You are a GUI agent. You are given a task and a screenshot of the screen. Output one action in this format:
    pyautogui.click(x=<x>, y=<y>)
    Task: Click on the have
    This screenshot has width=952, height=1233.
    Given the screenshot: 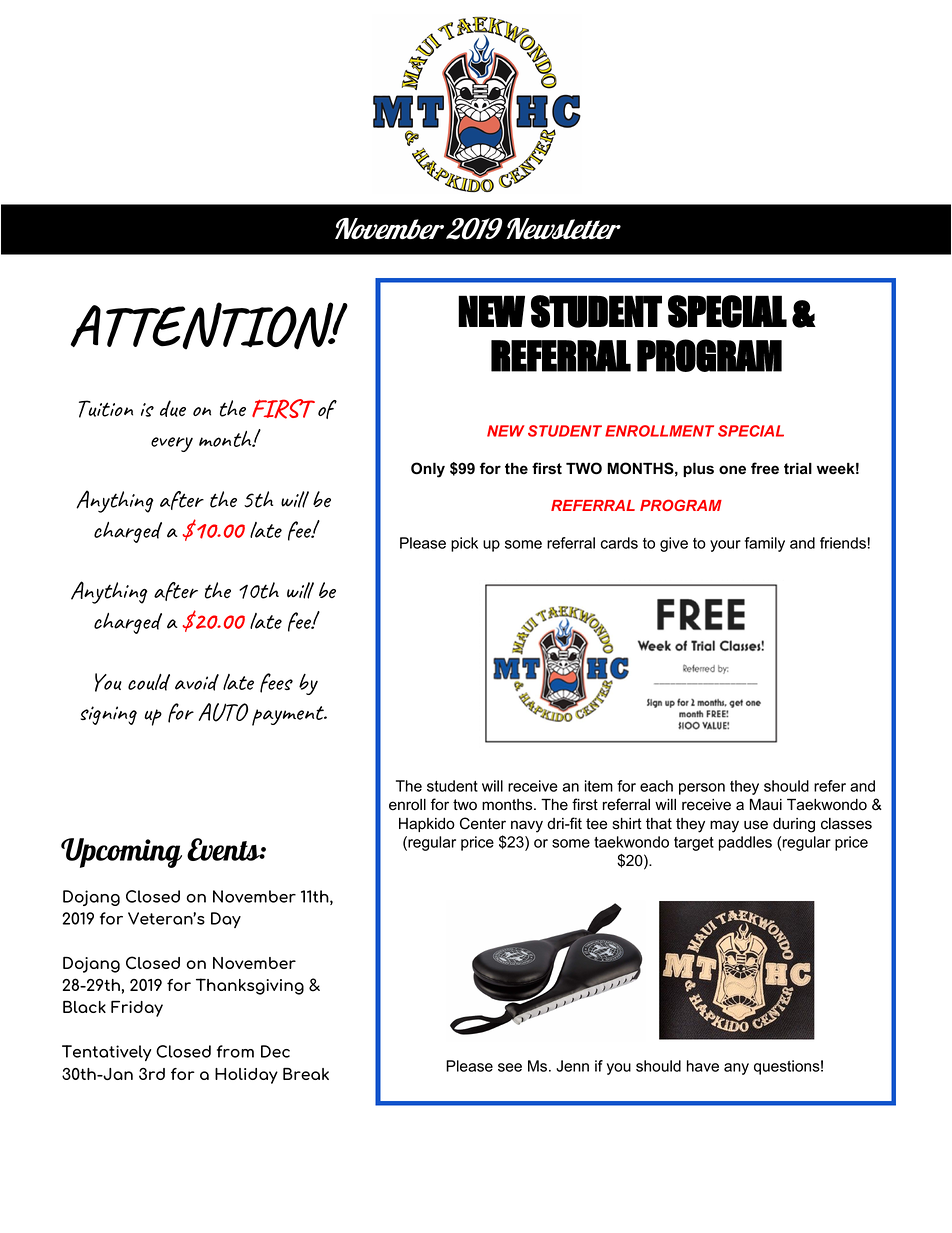 What is the action you would take?
    pyautogui.click(x=703, y=1066)
